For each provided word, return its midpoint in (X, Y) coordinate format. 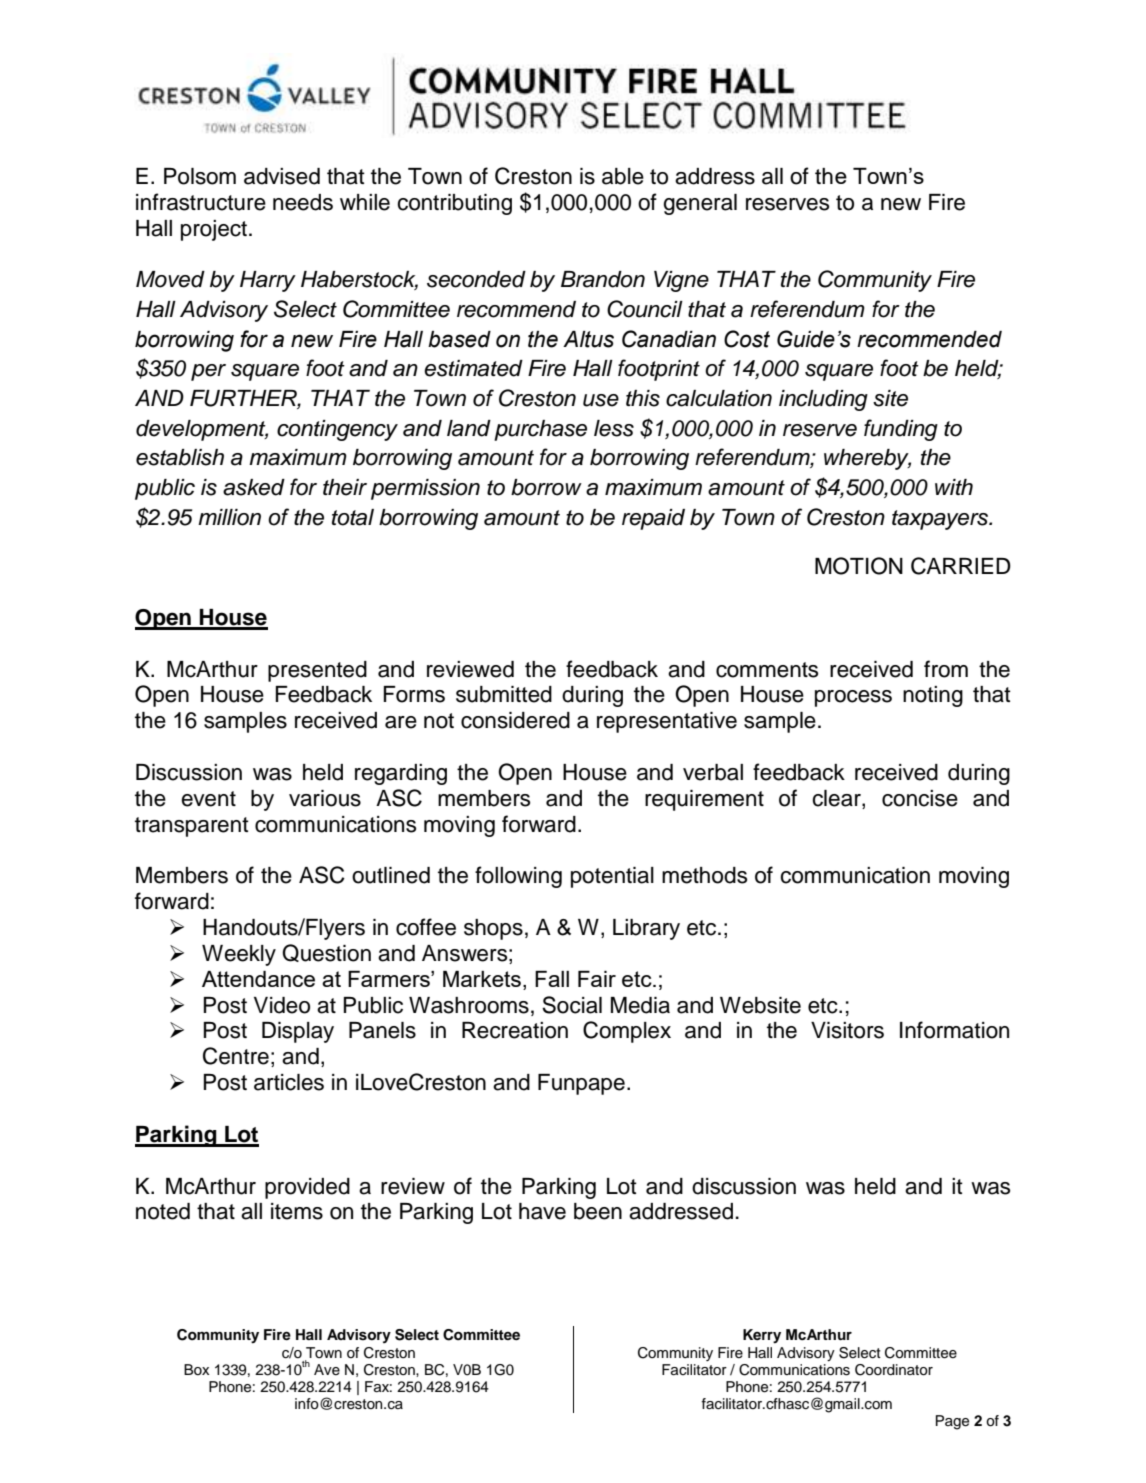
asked (254, 487)
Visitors (847, 1030)
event (208, 799)
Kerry (762, 1336)
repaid (653, 519)
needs (303, 202)
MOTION (859, 566)
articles (289, 1082)
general (700, 204)
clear (837, 799)
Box (196, 1369)
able (623, 176)
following (518, 877)
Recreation (515, 1030)
